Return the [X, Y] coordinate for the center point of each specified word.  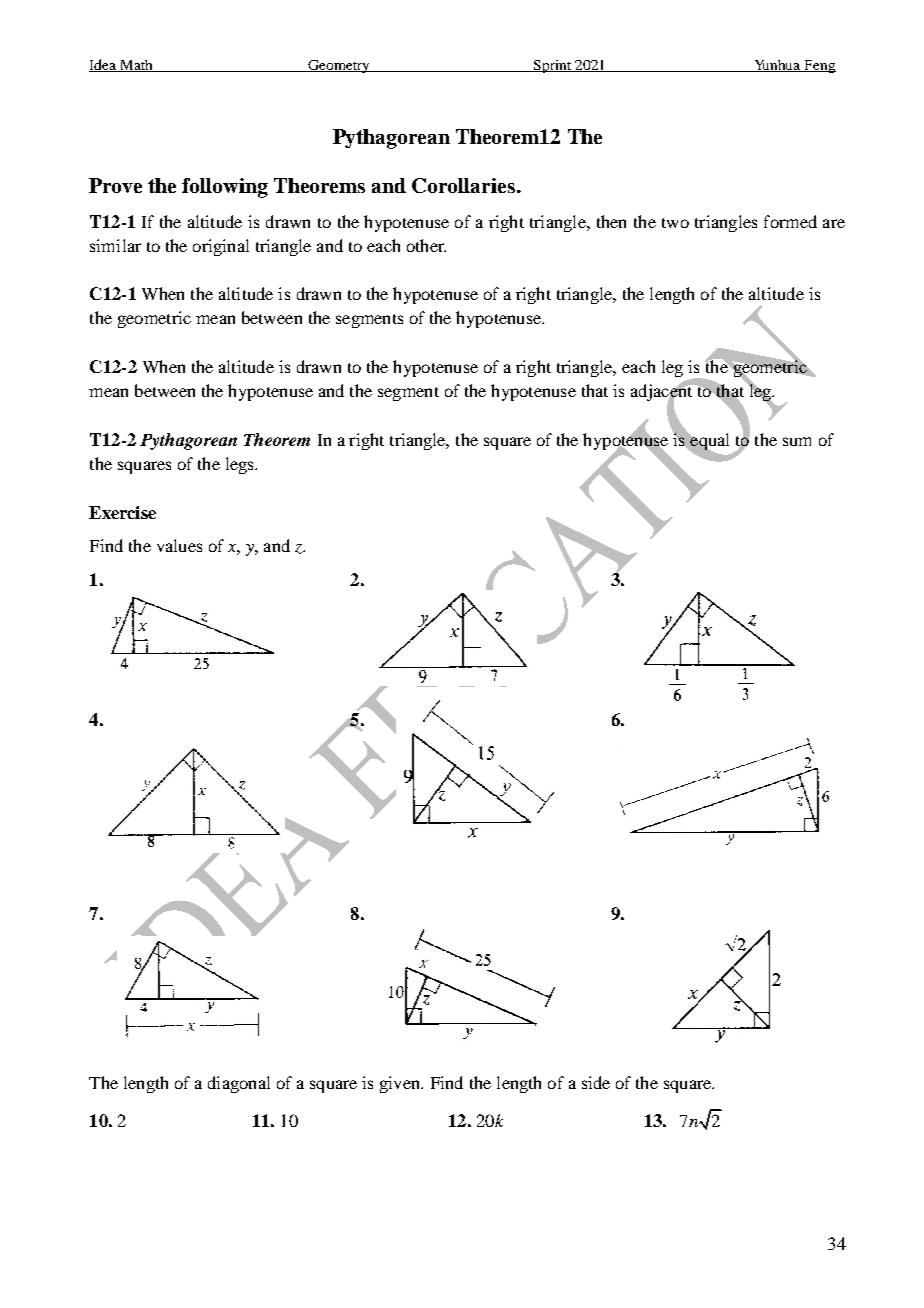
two [675, 223]
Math [136, 66]
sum [797, 441]
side [596, 1082]
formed [790, 221]
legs [241, 465]
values [179, 545]
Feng [819, 66]
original [221, 247]
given [401, 1084]
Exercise [122, 512]
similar [115, 245]
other [426, 245]
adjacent [663, 393]
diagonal [239, 1084]
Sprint [553, 66]
